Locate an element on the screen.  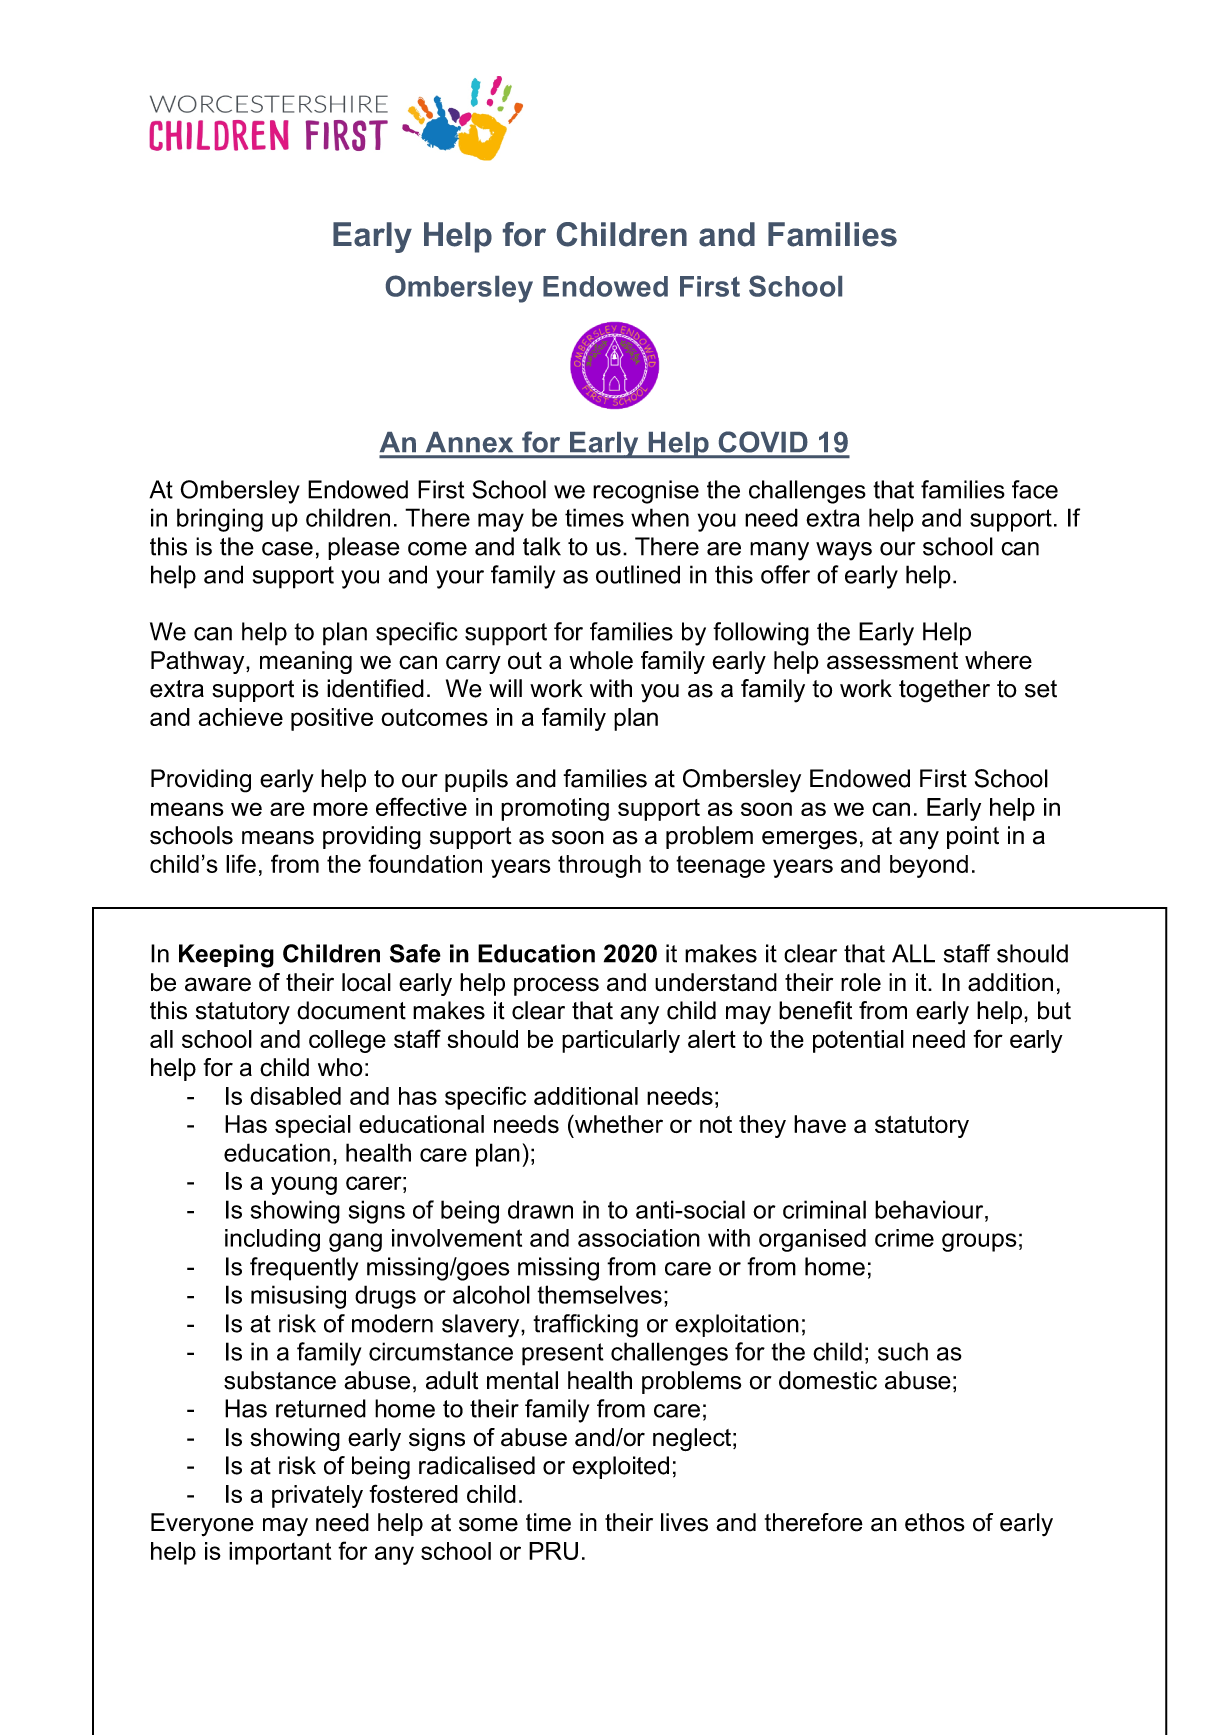
case is located at coordinates (287, 549).
